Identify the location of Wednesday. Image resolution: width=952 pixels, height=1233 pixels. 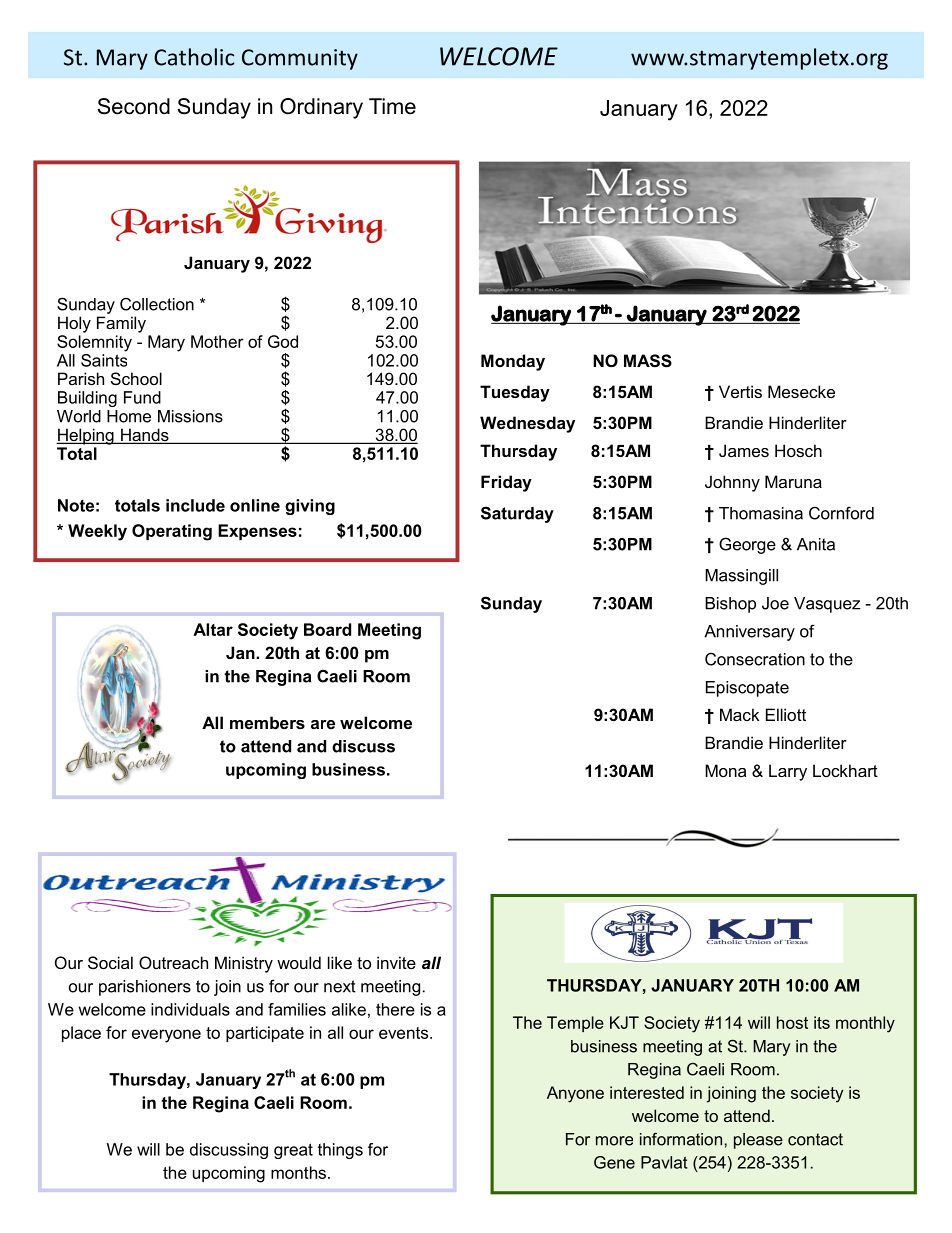
(527, 424).
